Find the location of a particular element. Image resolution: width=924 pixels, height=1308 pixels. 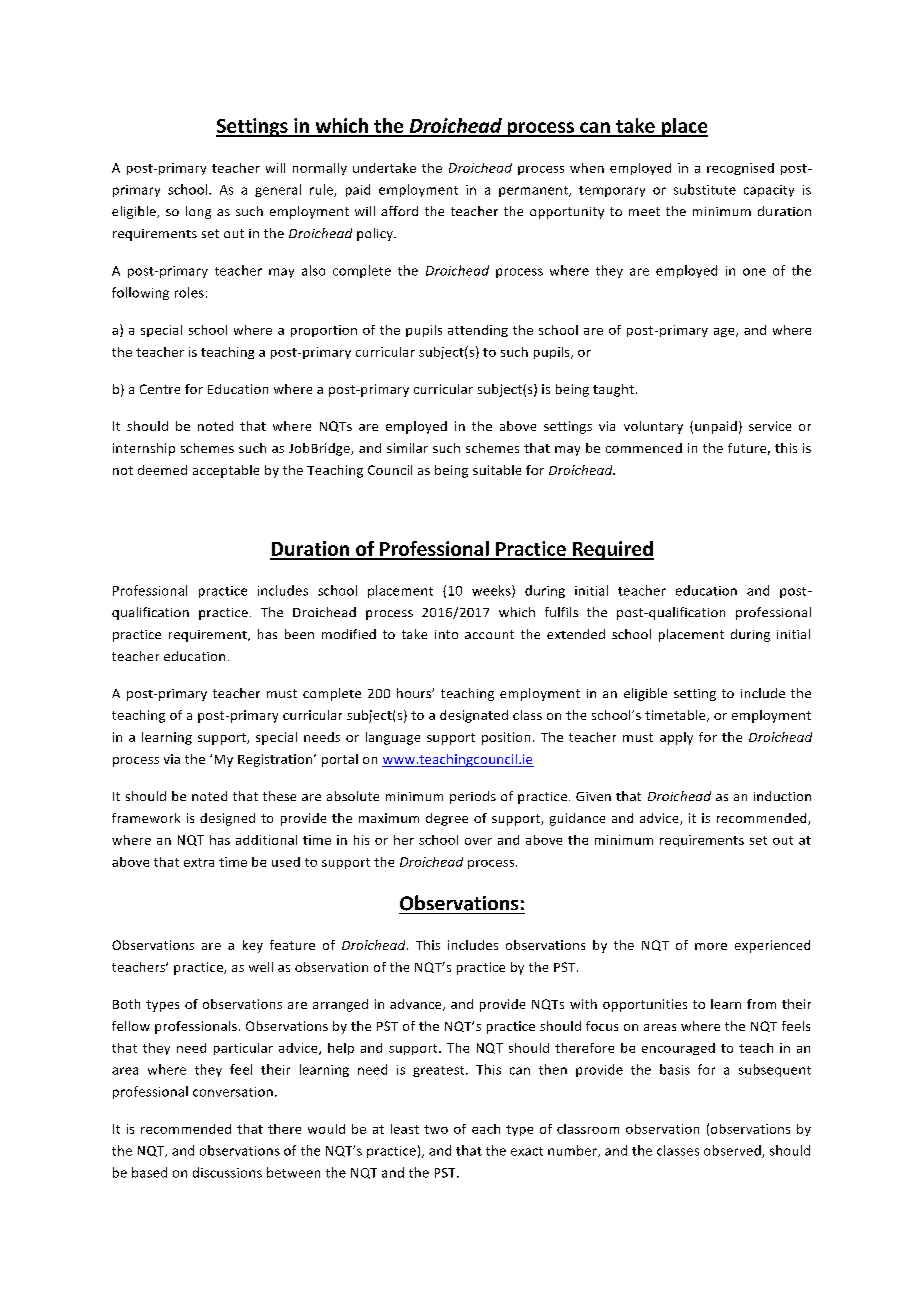

discussions is located at coordinates (227, 1172).
